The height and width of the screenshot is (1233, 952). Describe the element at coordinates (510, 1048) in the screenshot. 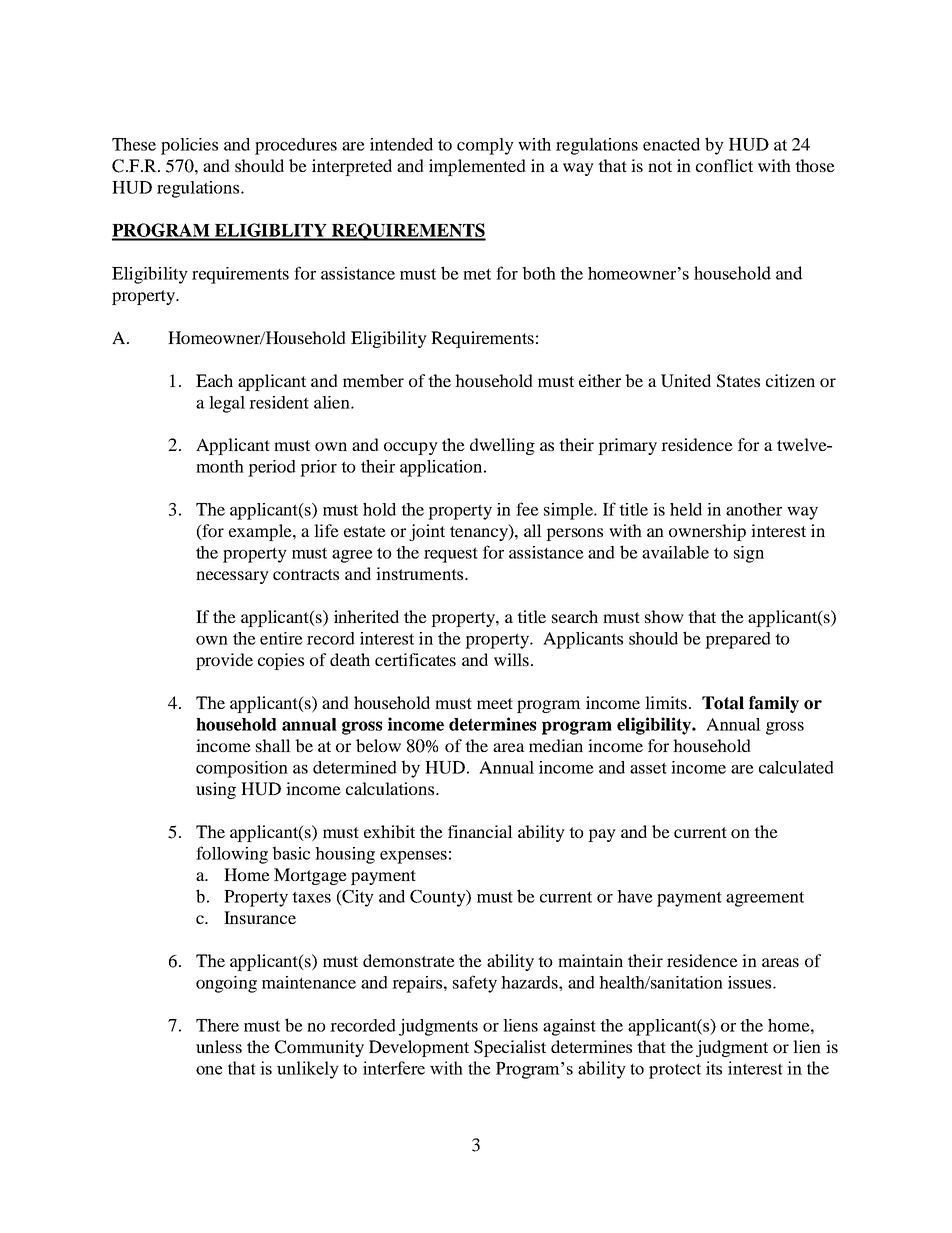

I see `Specialist` at that location.
